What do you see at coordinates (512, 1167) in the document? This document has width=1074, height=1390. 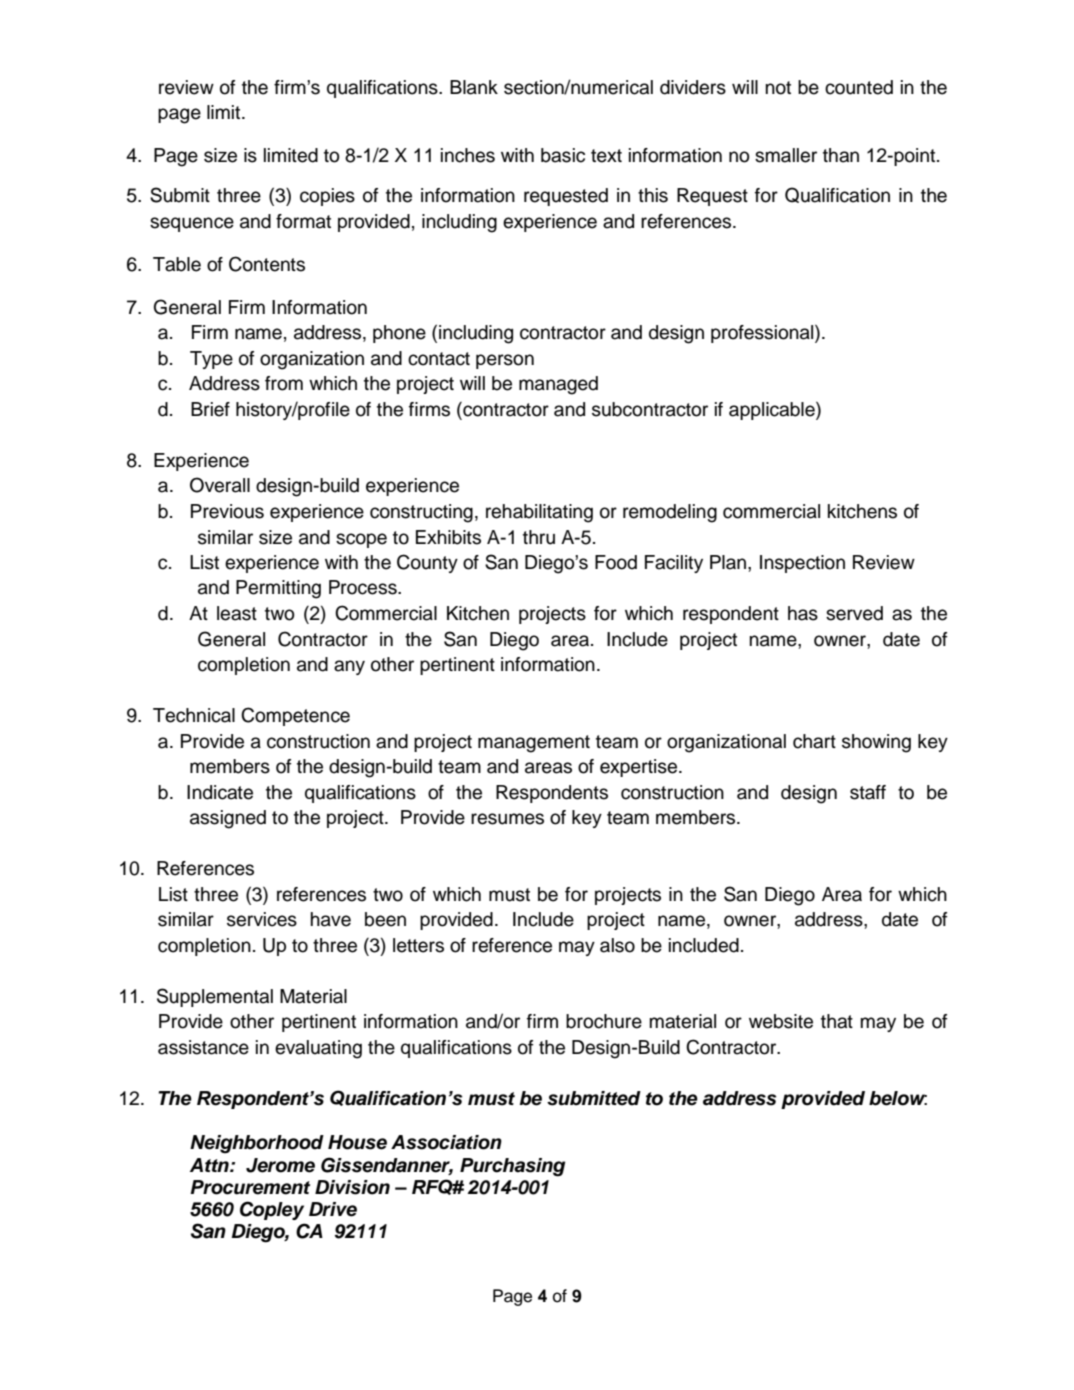 I see `Purchasing` at bounding box center [512, 1167].
